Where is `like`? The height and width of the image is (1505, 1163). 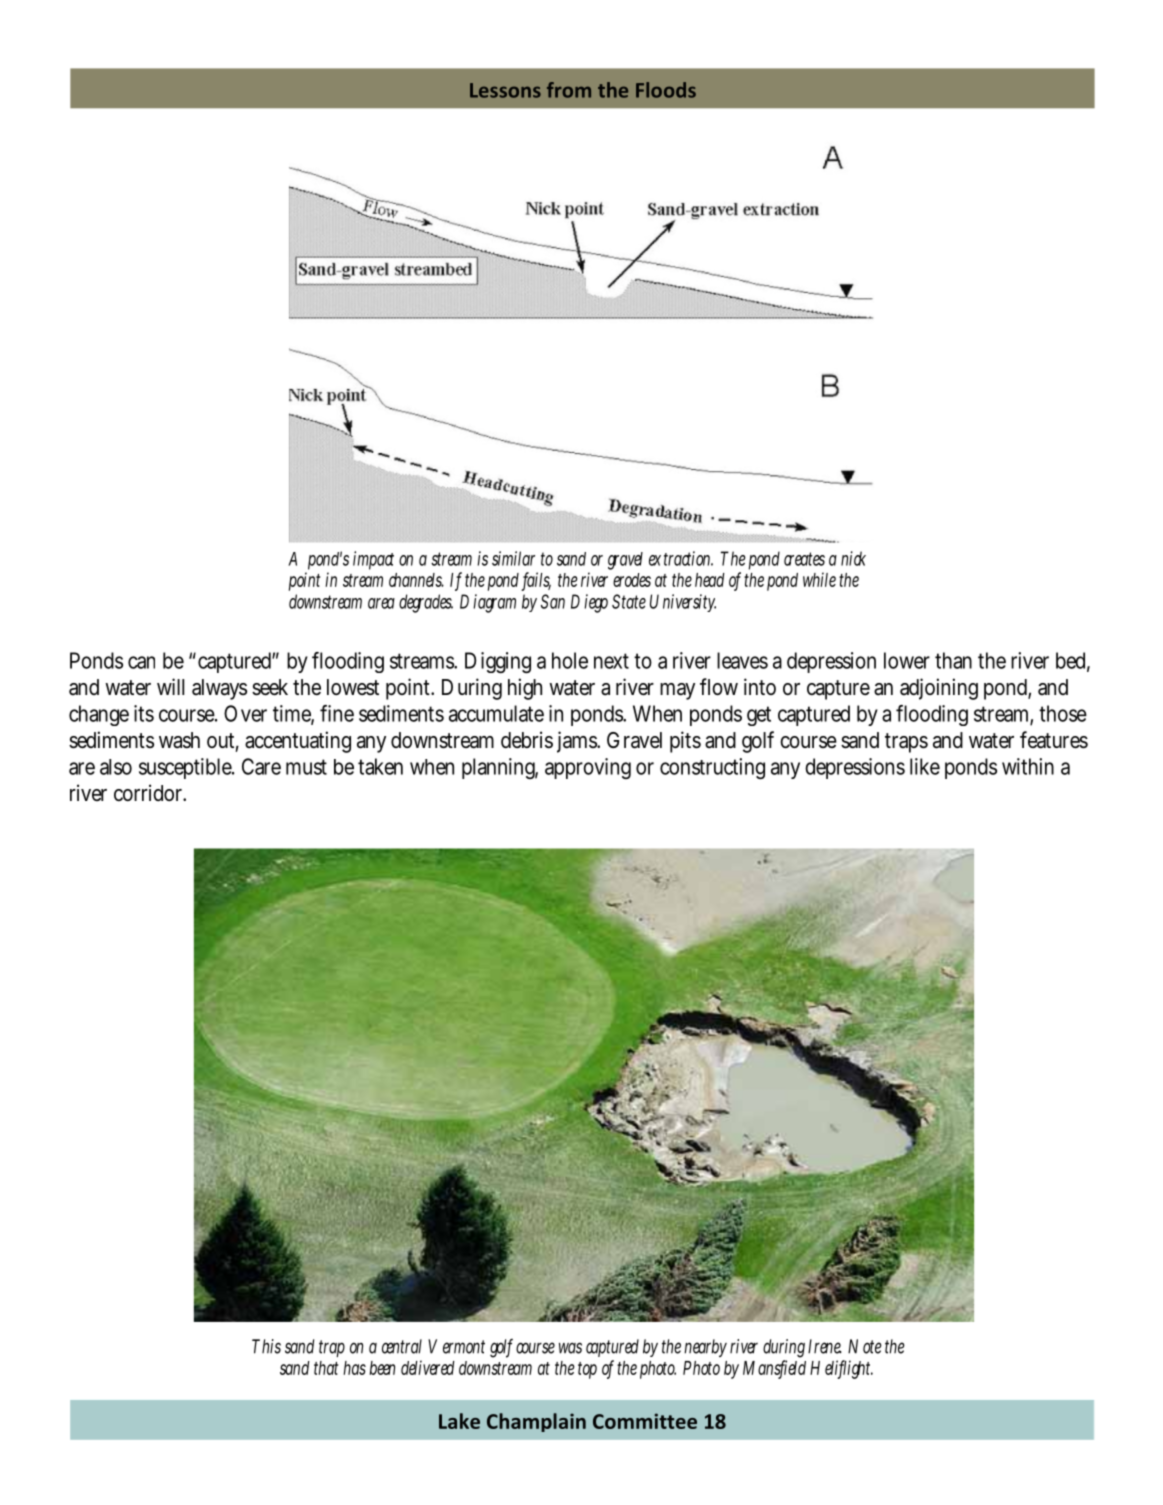
like is located at coordinates (925, 766).
